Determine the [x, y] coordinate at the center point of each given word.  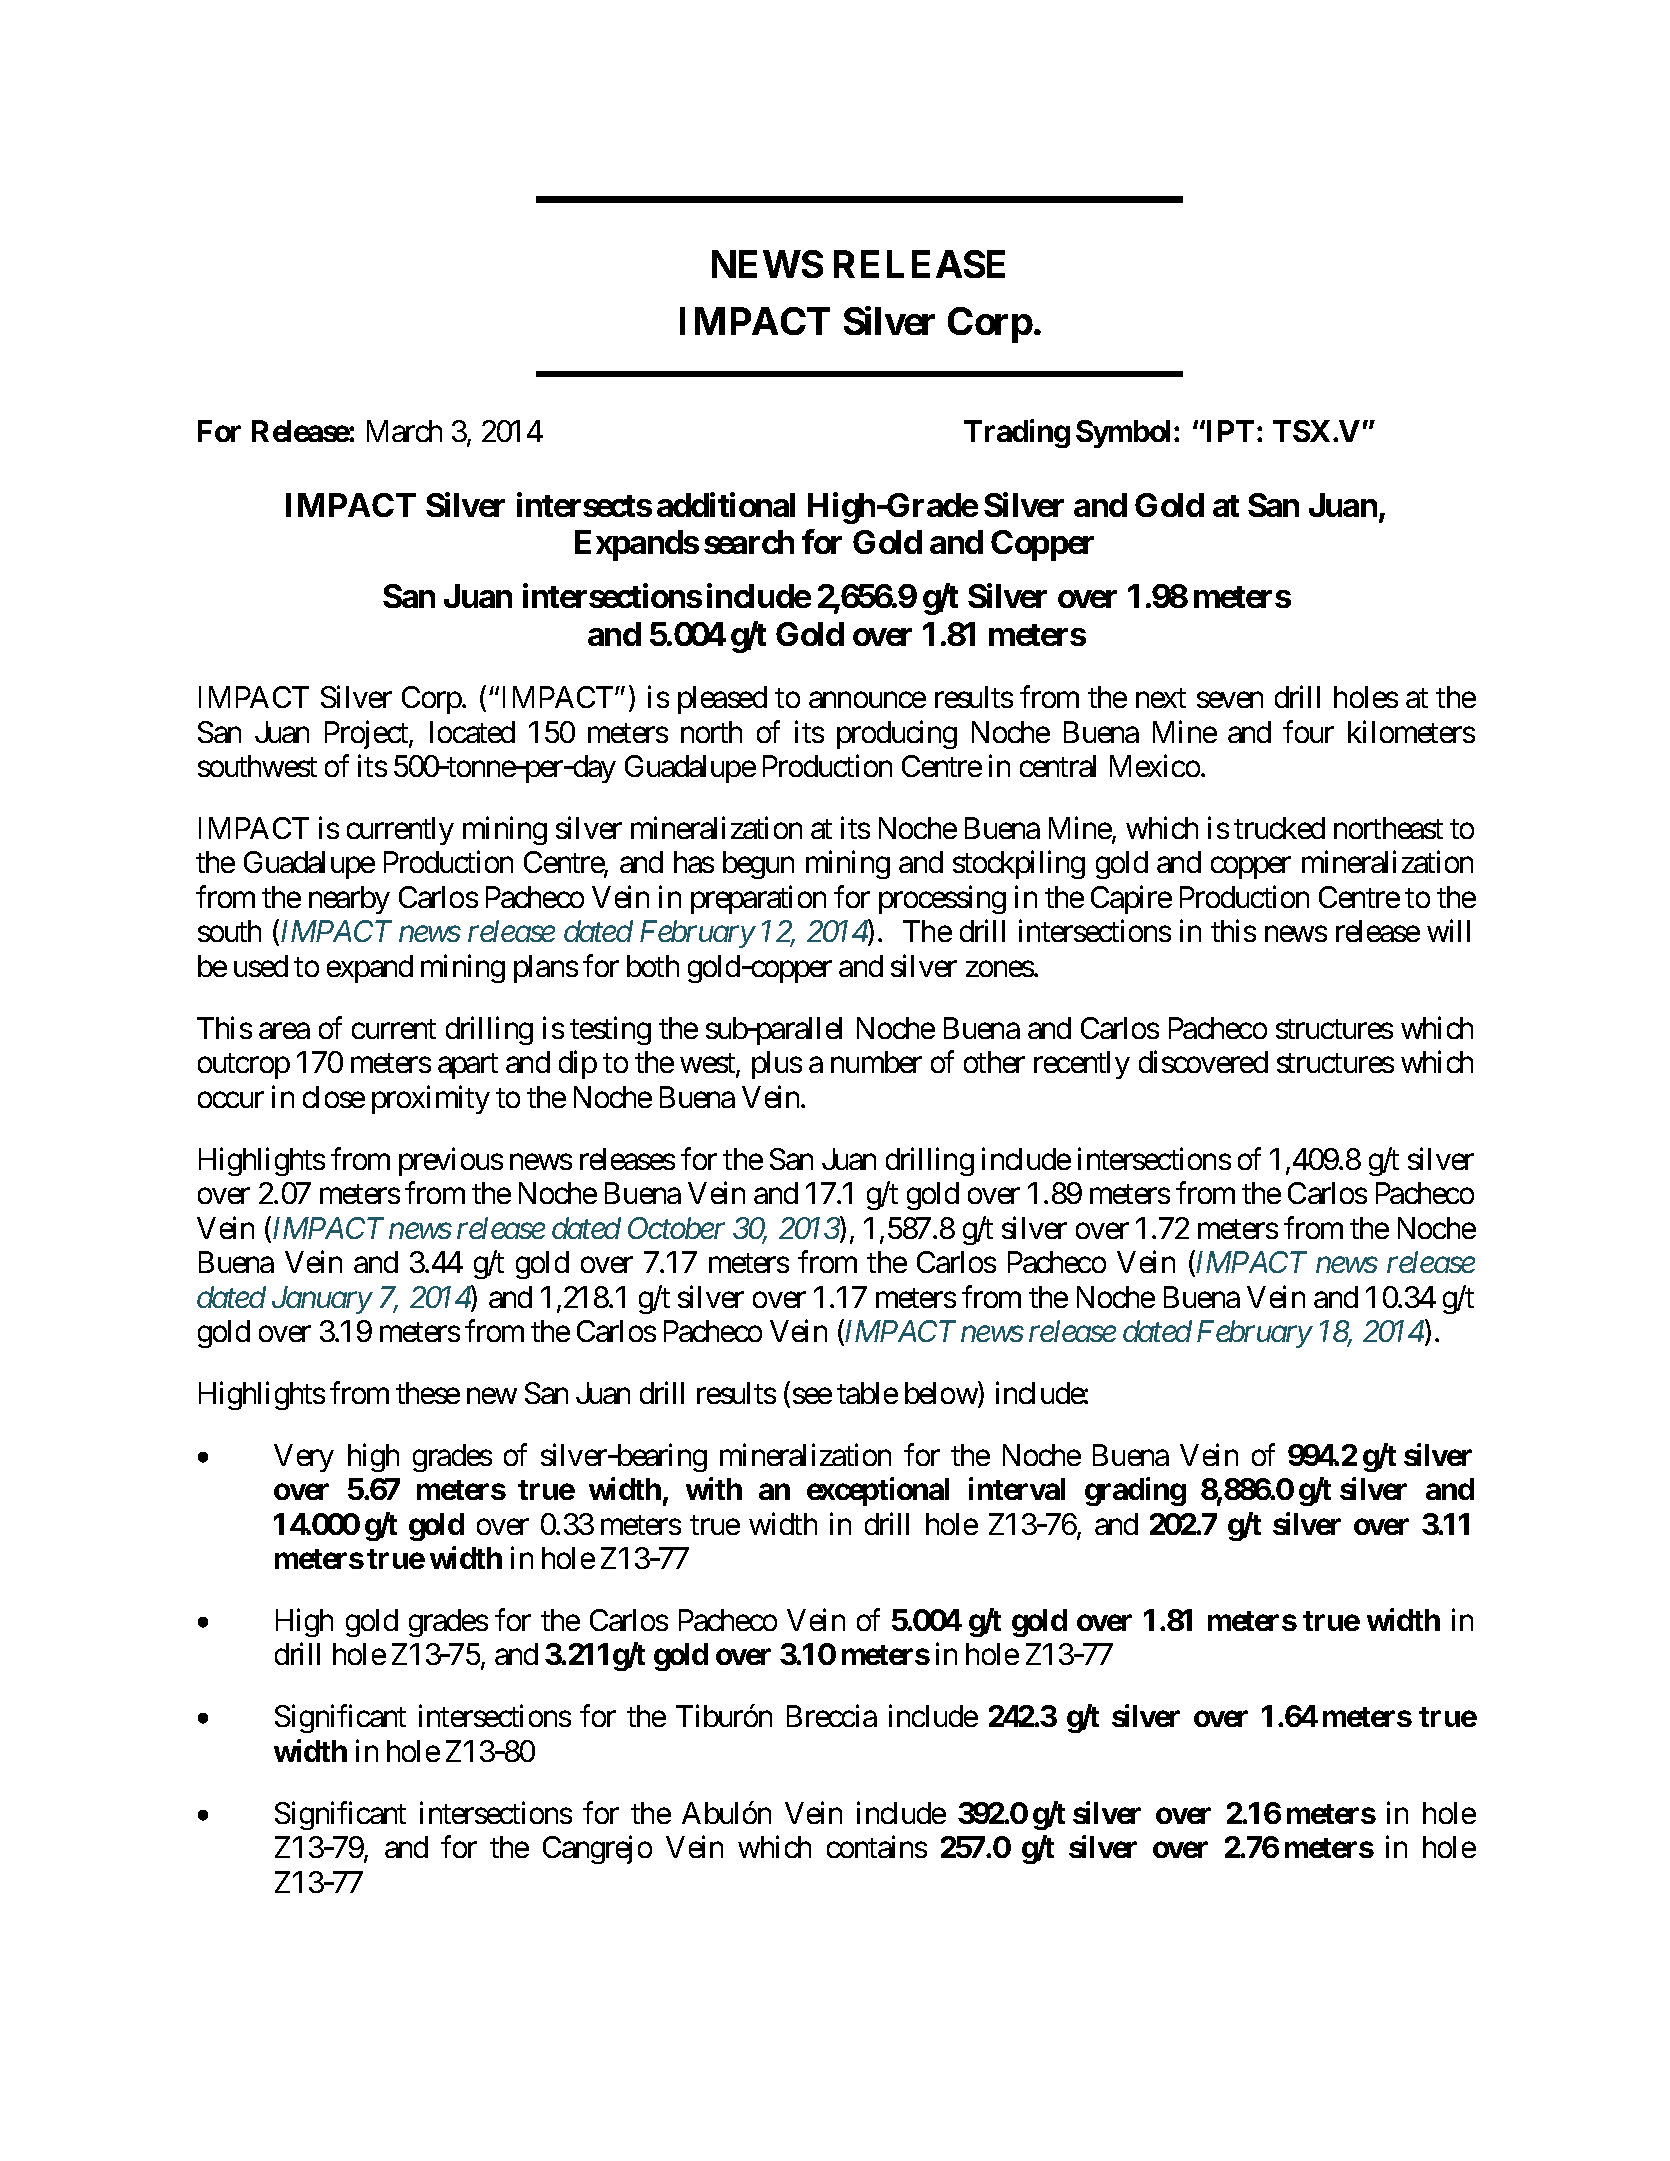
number [876, 1062]
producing [897, 734]
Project [367, 734]
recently [1082, 1065]
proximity [431, 1099]
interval [1017, 1489]
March [404, 431]
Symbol [1123, 434]
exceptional [878, 1492]
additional [726, 504]
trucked [1279, 828]
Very [304, 1458]
